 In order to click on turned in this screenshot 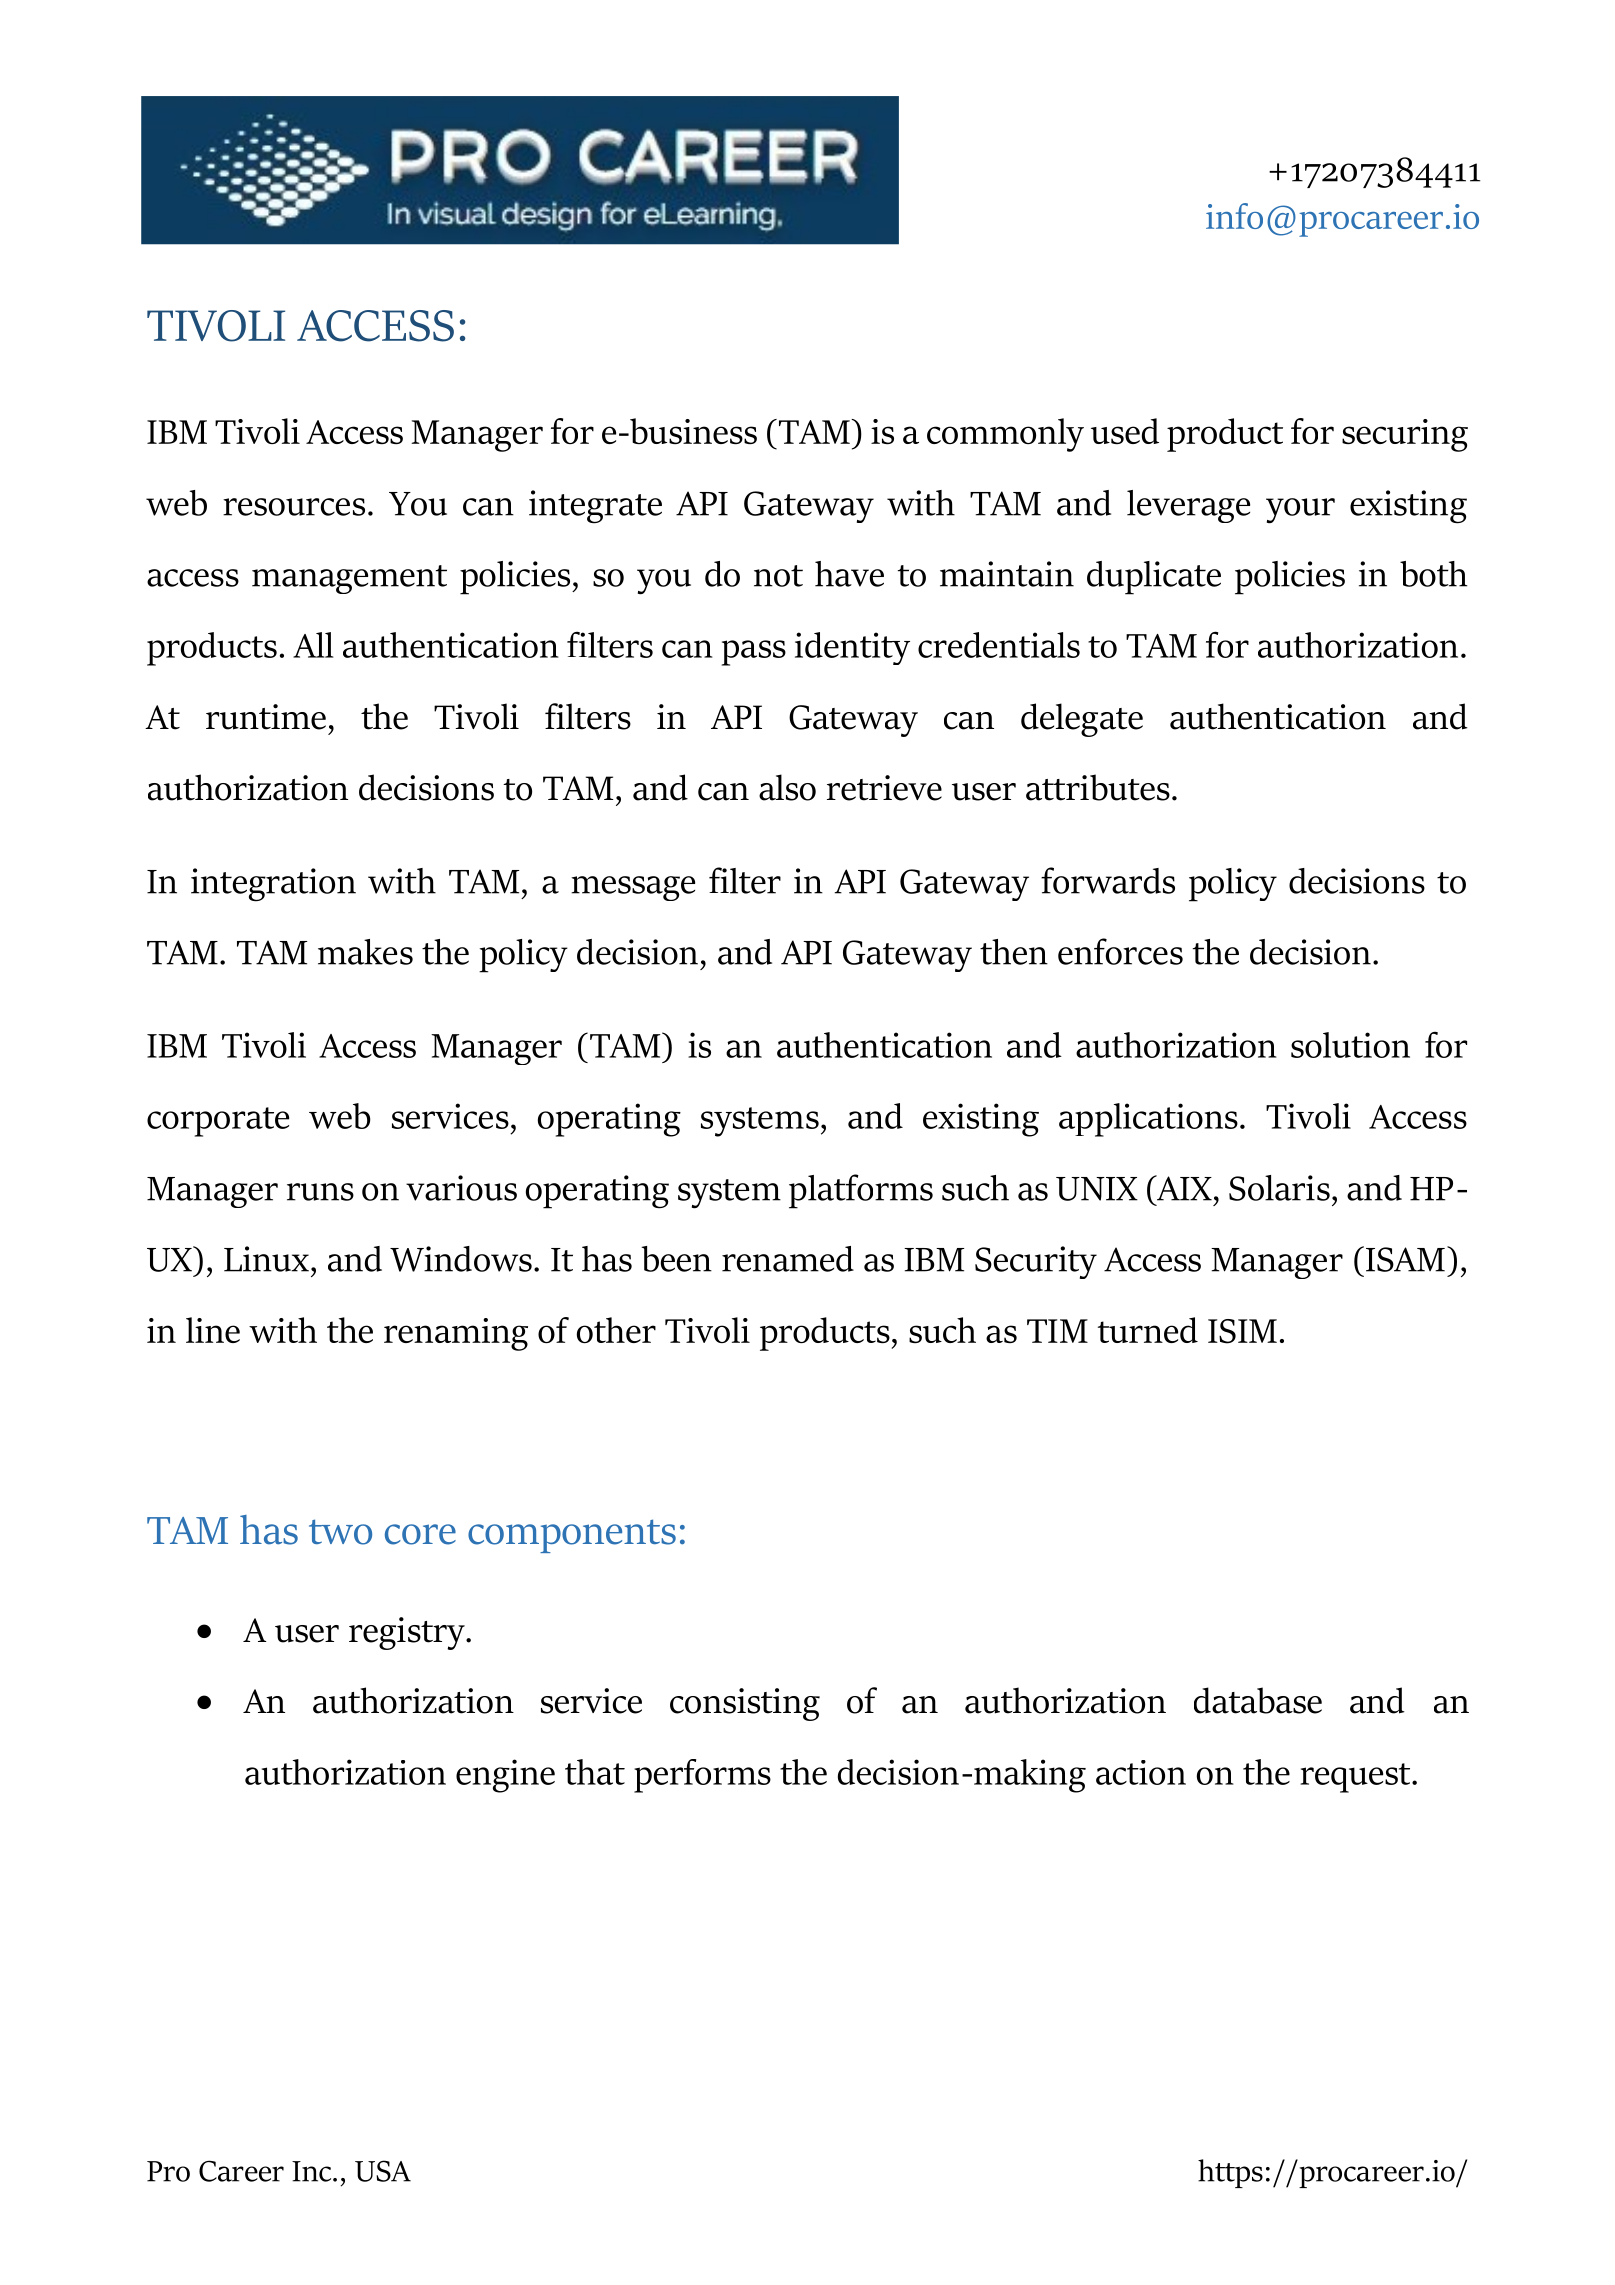, I will do `click(1148, 1330)`.
